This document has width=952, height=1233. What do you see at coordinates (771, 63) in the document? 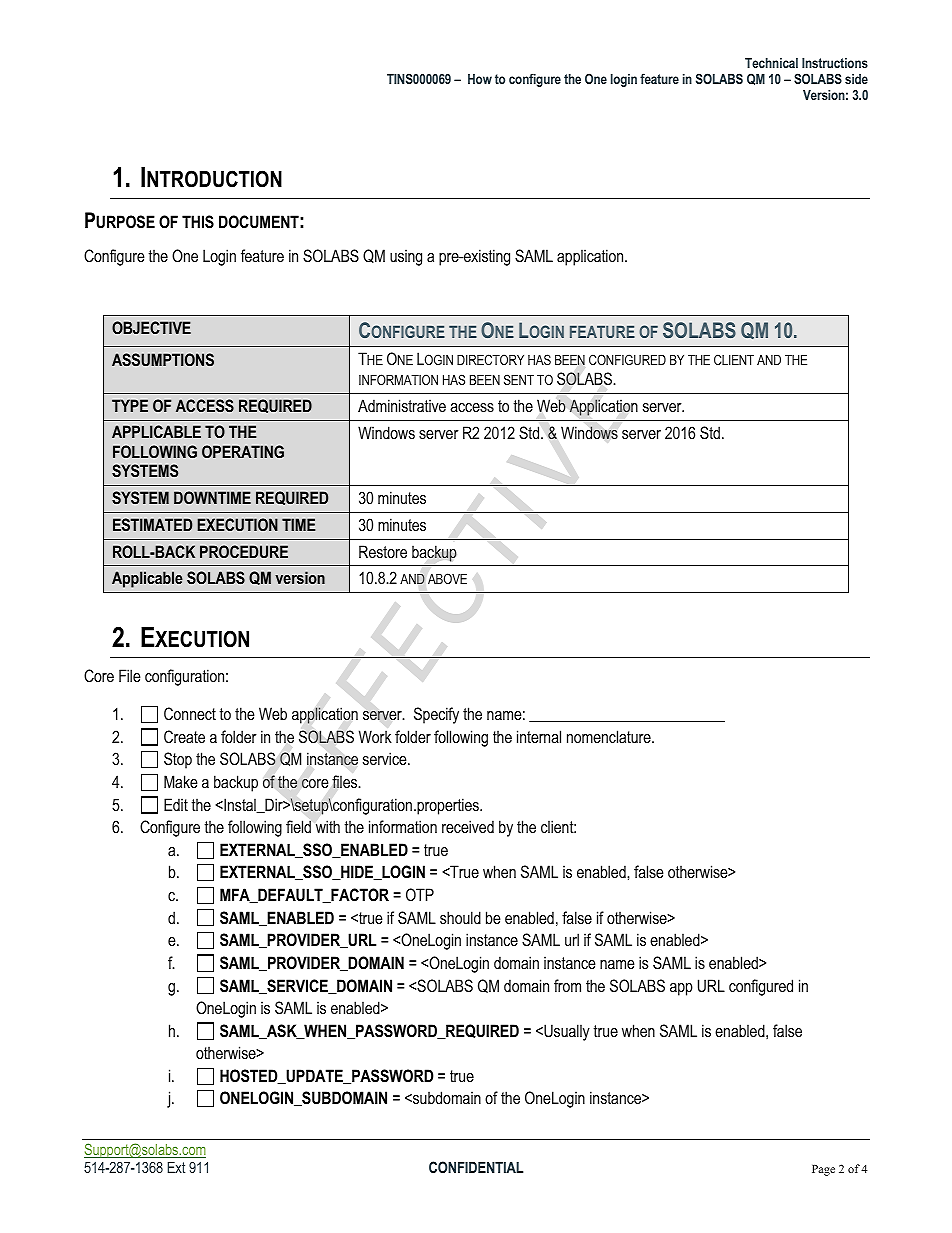
I see `Technical` at bounding box center [771, 63].
